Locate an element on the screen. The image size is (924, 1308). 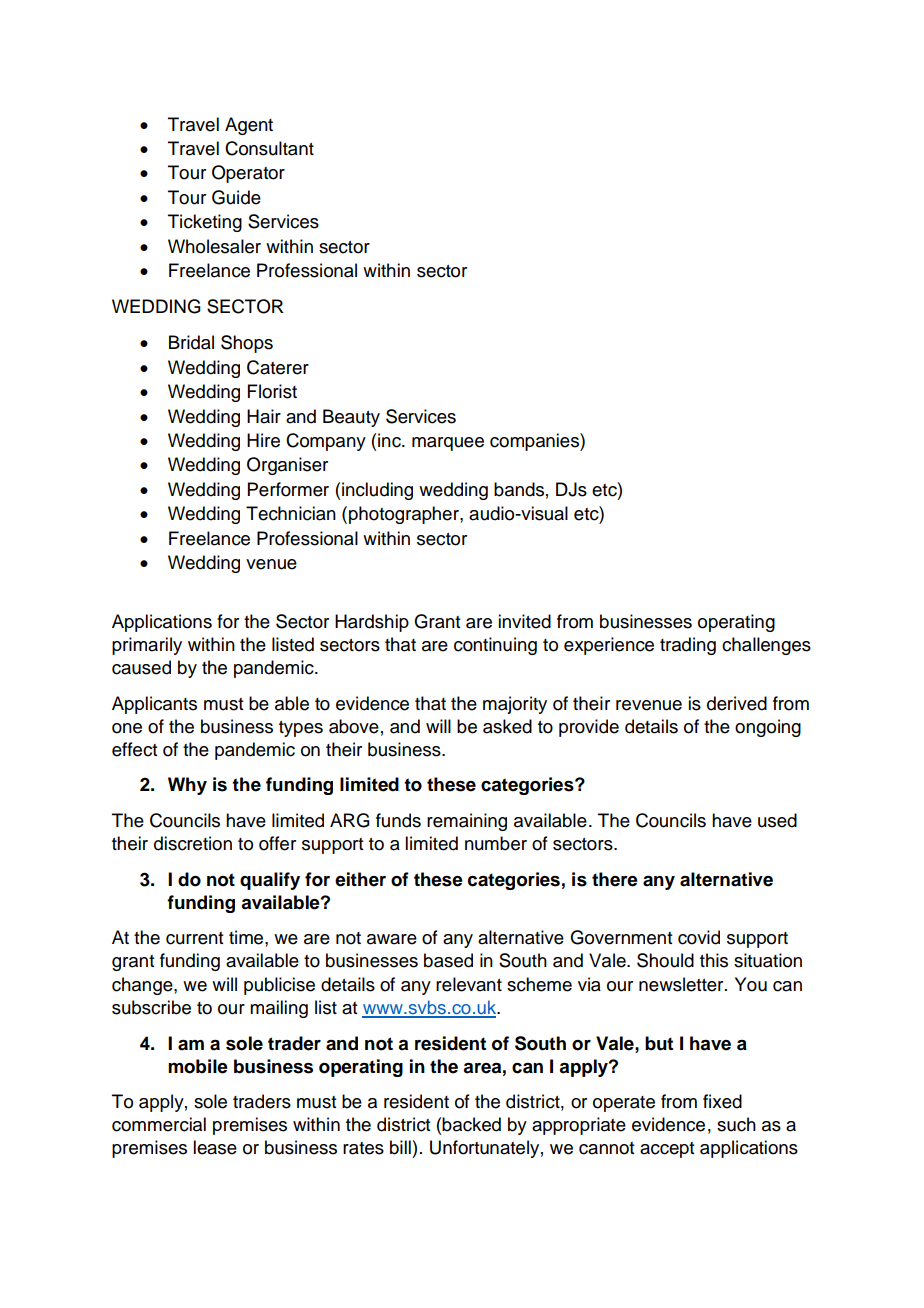
trading is located at coordinates (688, 646).
